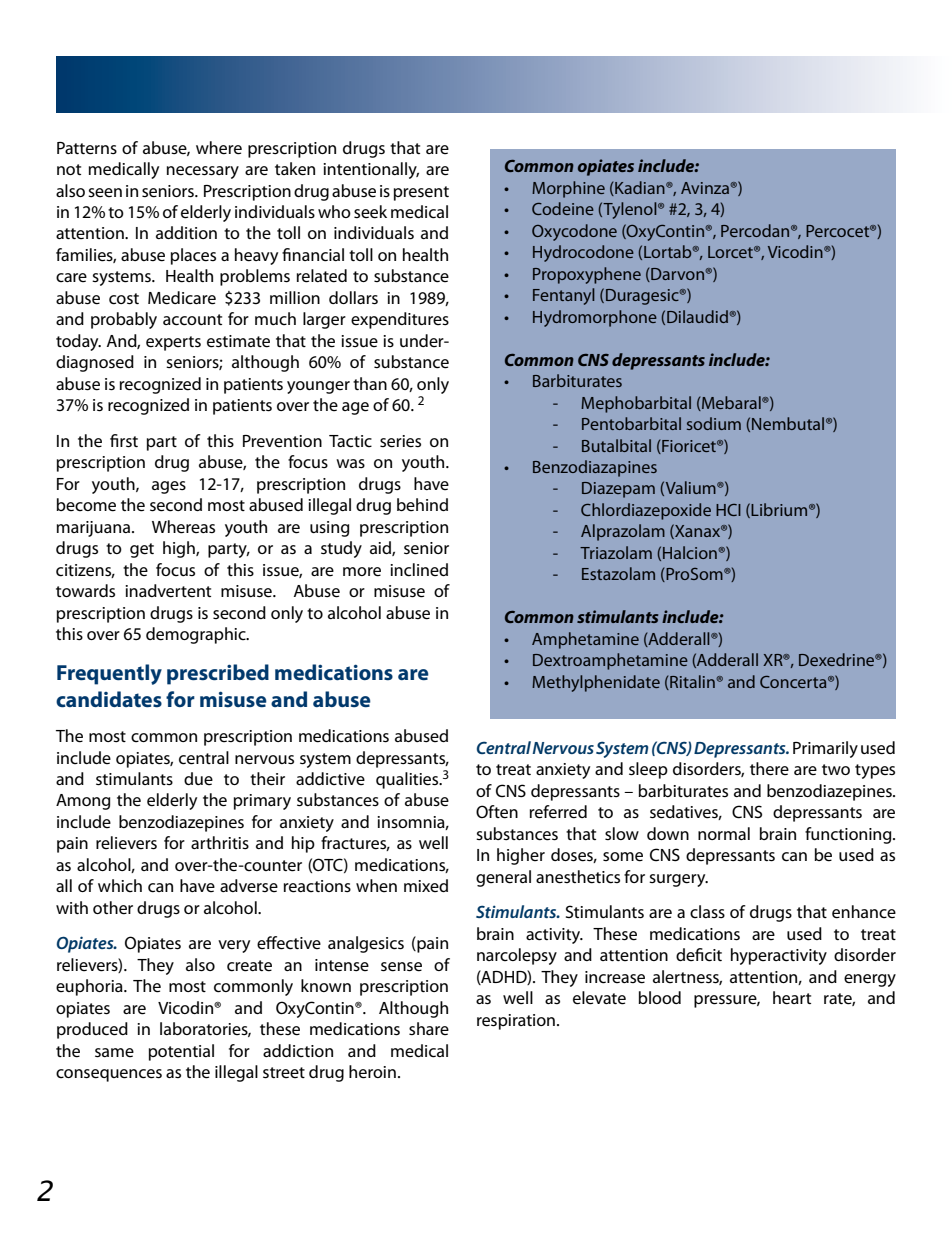  Describe the element at coordinates (168, 591) in the page. I see `inadvertent` at that location.
